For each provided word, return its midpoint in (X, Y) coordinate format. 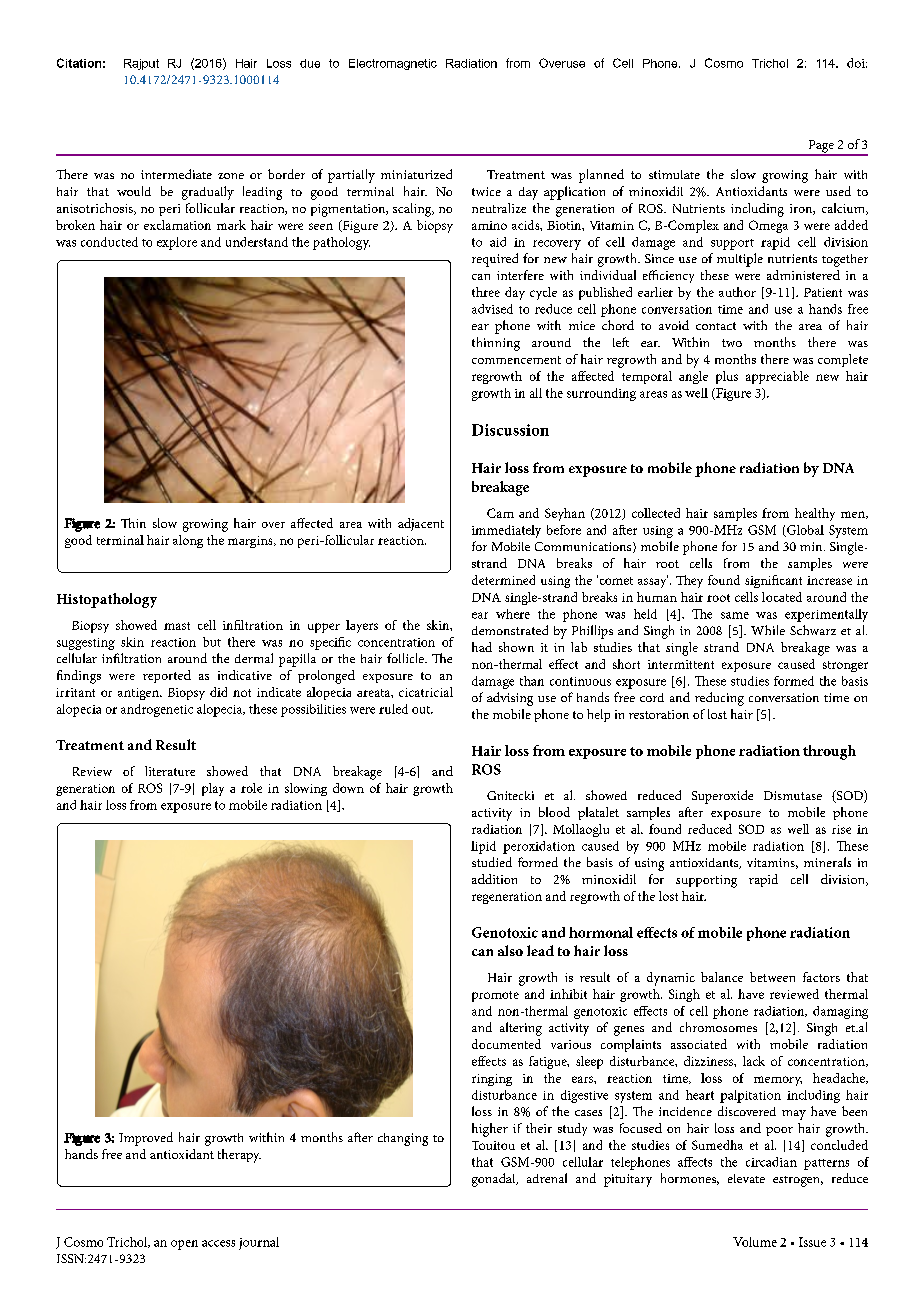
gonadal (495, 1180)
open (184, 1245)
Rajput (141, 64)
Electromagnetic (393, 64)
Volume (755, 1242)
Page (821, 147)
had (482, 647)
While (768, 630)
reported (167, 676)
